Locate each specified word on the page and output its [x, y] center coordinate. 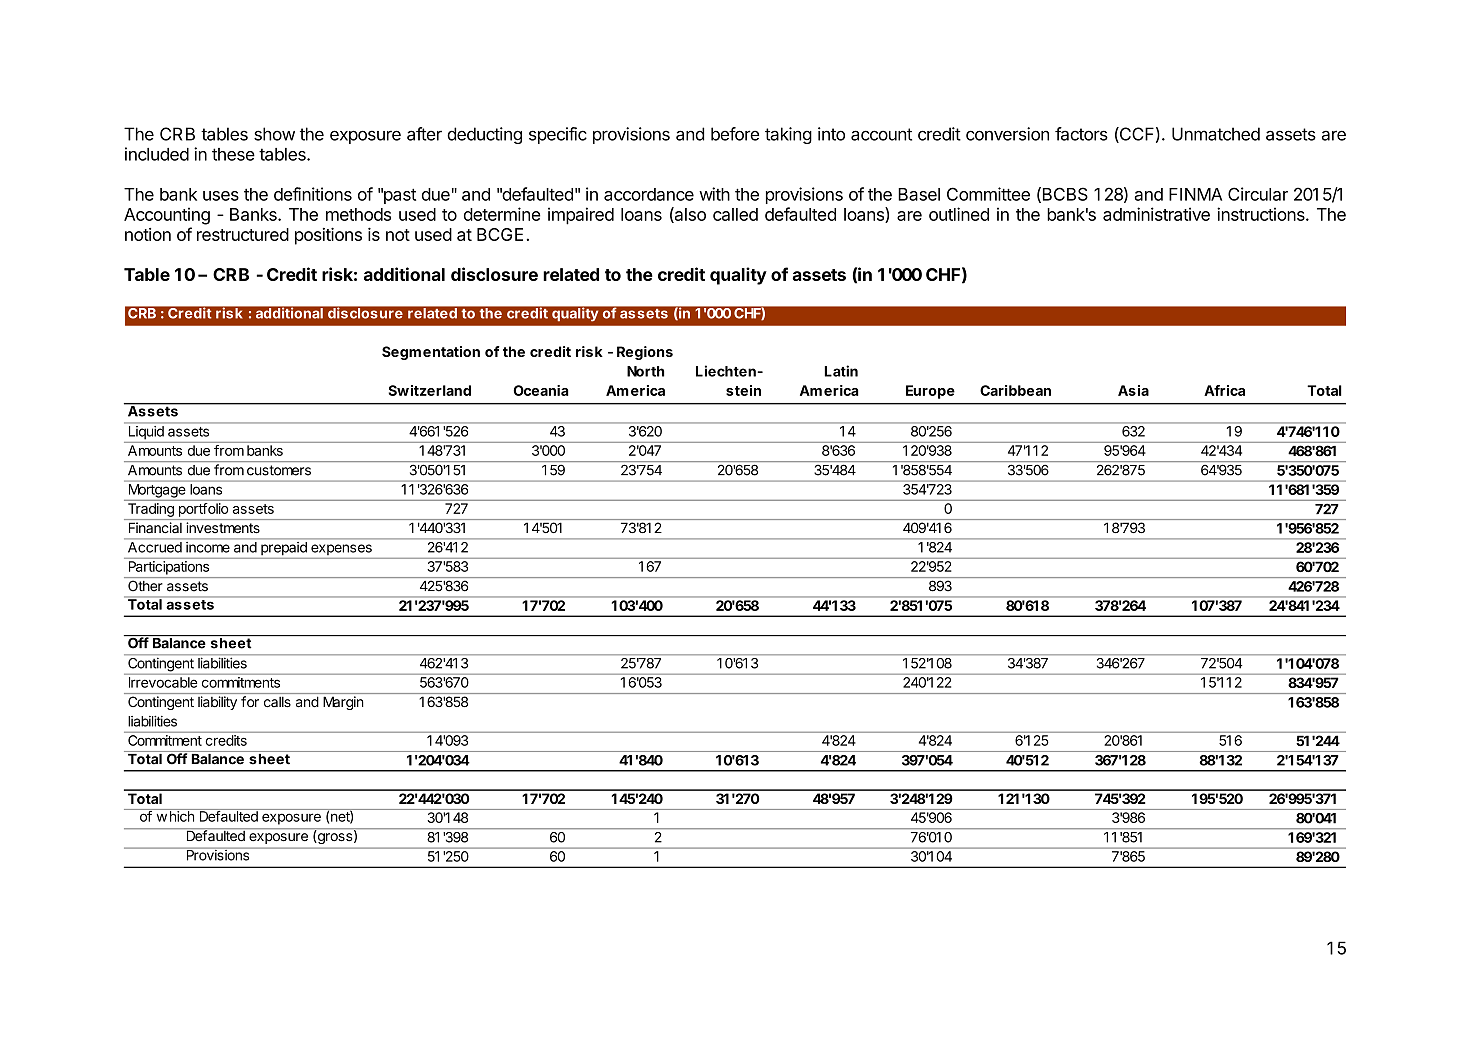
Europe [930, 392]
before [735, 134]
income [208, 547]
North [645, 371]
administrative [1156, 214]
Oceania [541, 390]
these [233, 154]
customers [279, 470]
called [735, 214]
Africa [1224, 390]
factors [1081, 134]
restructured [243, 234]
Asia [1133, 390]
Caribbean [1015, 390]
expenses [341, 549]
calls [277, 702]
